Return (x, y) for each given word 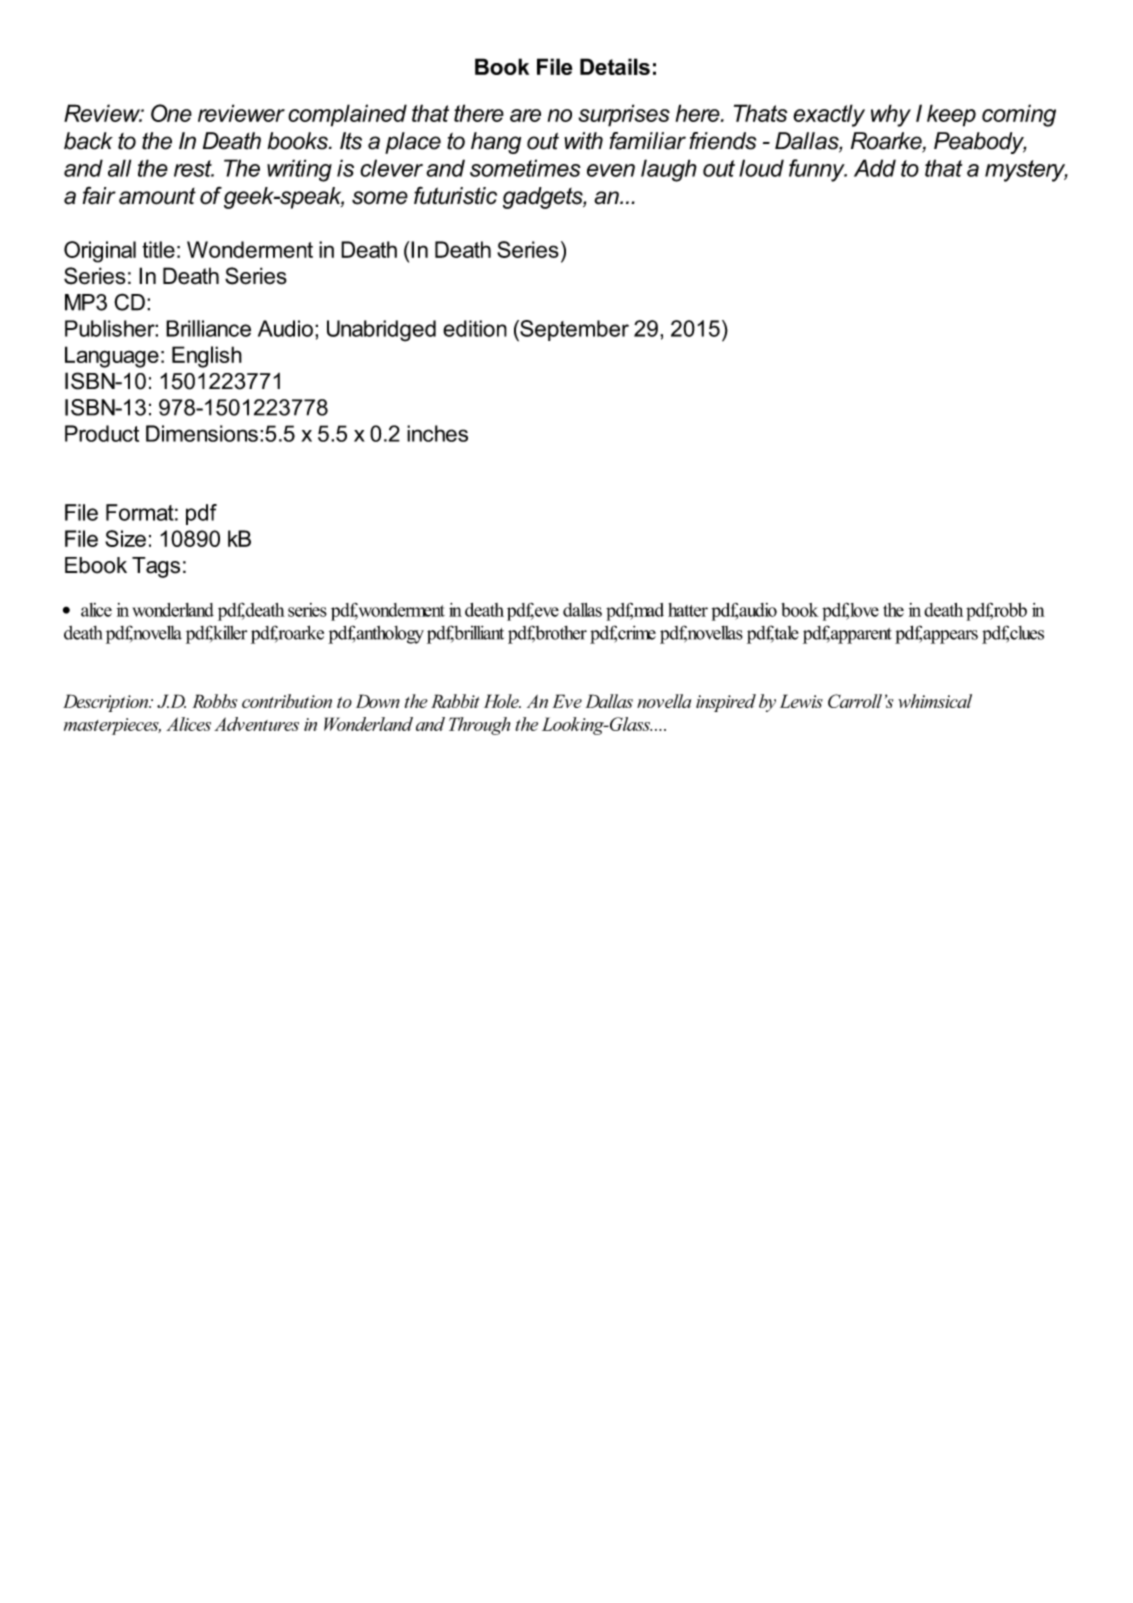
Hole (502, 701)
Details (615, 66)
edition (475, 328)
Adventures (256, 724)
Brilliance (208, 328)
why (891, 115)
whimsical (935, 701)
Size (125, 538)
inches (437, 433)
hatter (688, 610)
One (171, 113)
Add (875, 168)
